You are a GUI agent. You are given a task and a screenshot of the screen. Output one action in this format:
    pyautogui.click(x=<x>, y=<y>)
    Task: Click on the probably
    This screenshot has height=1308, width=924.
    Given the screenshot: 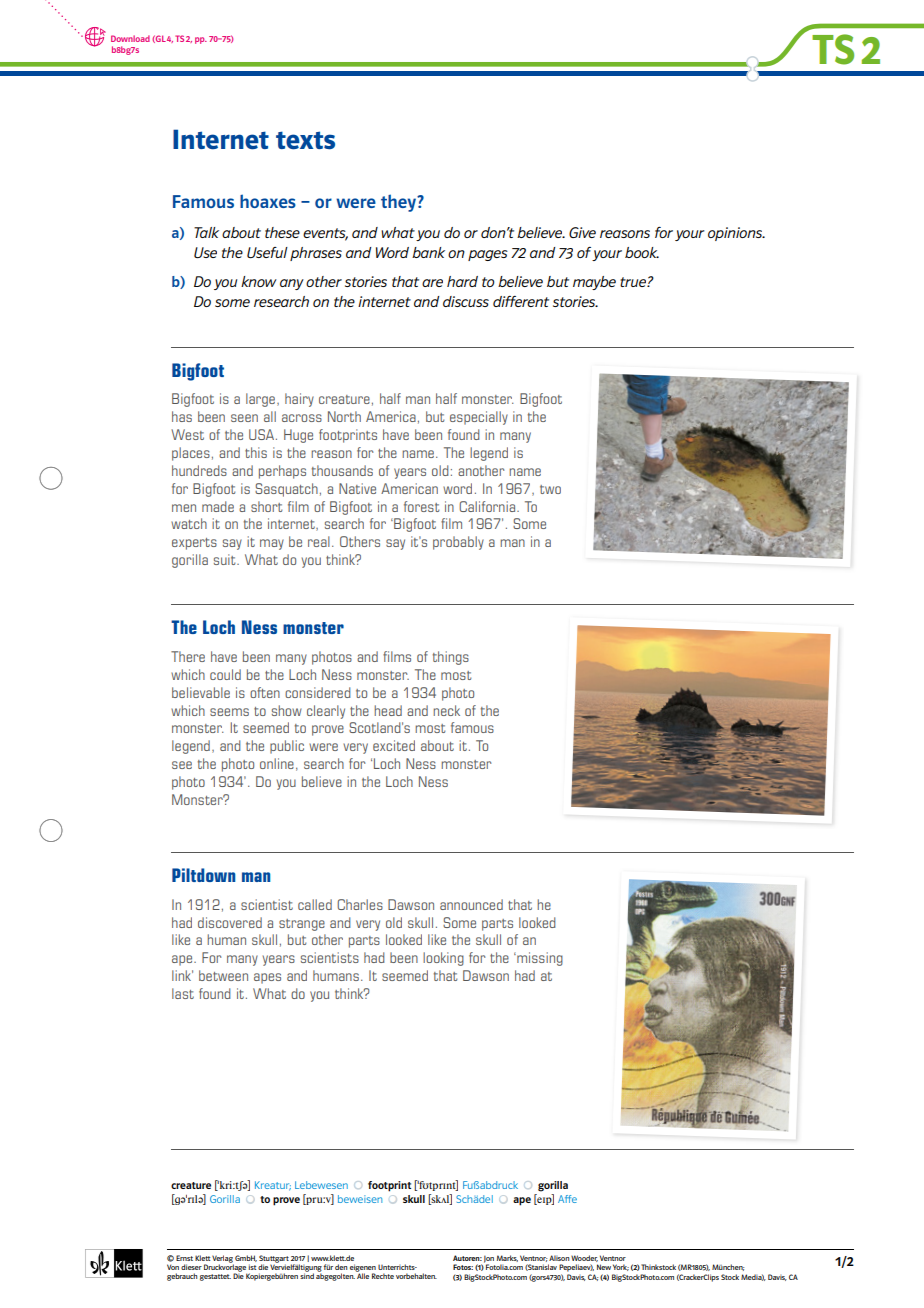 What is the action you would take?
    pyautogui.click(x=458, y=543)
